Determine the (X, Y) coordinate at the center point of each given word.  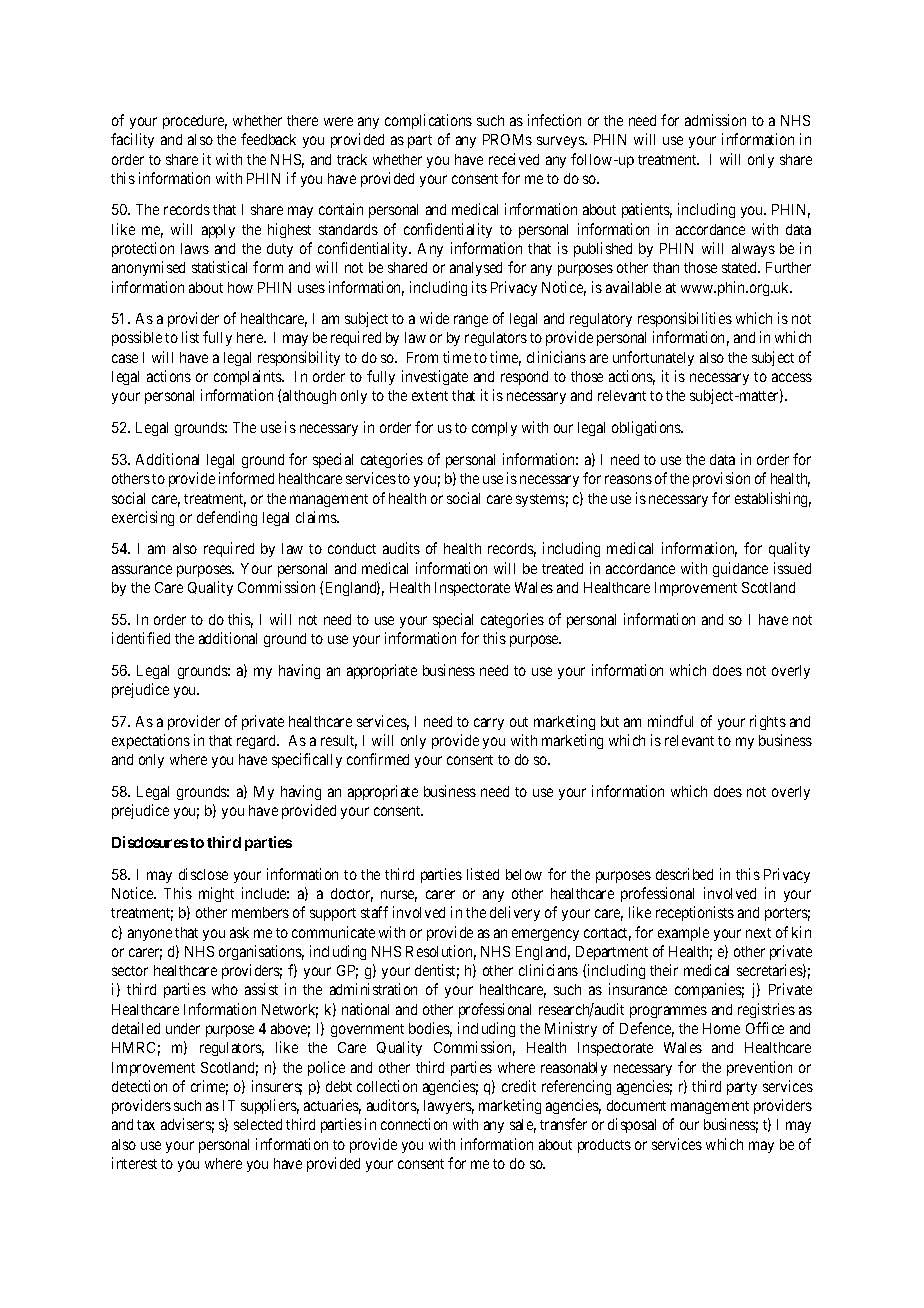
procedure (195, 122)
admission (715, 120)
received (514, 159)
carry (489, 724)
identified (141, 638)
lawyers (449, 1107)
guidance (740, 569)
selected (258, 1124)
